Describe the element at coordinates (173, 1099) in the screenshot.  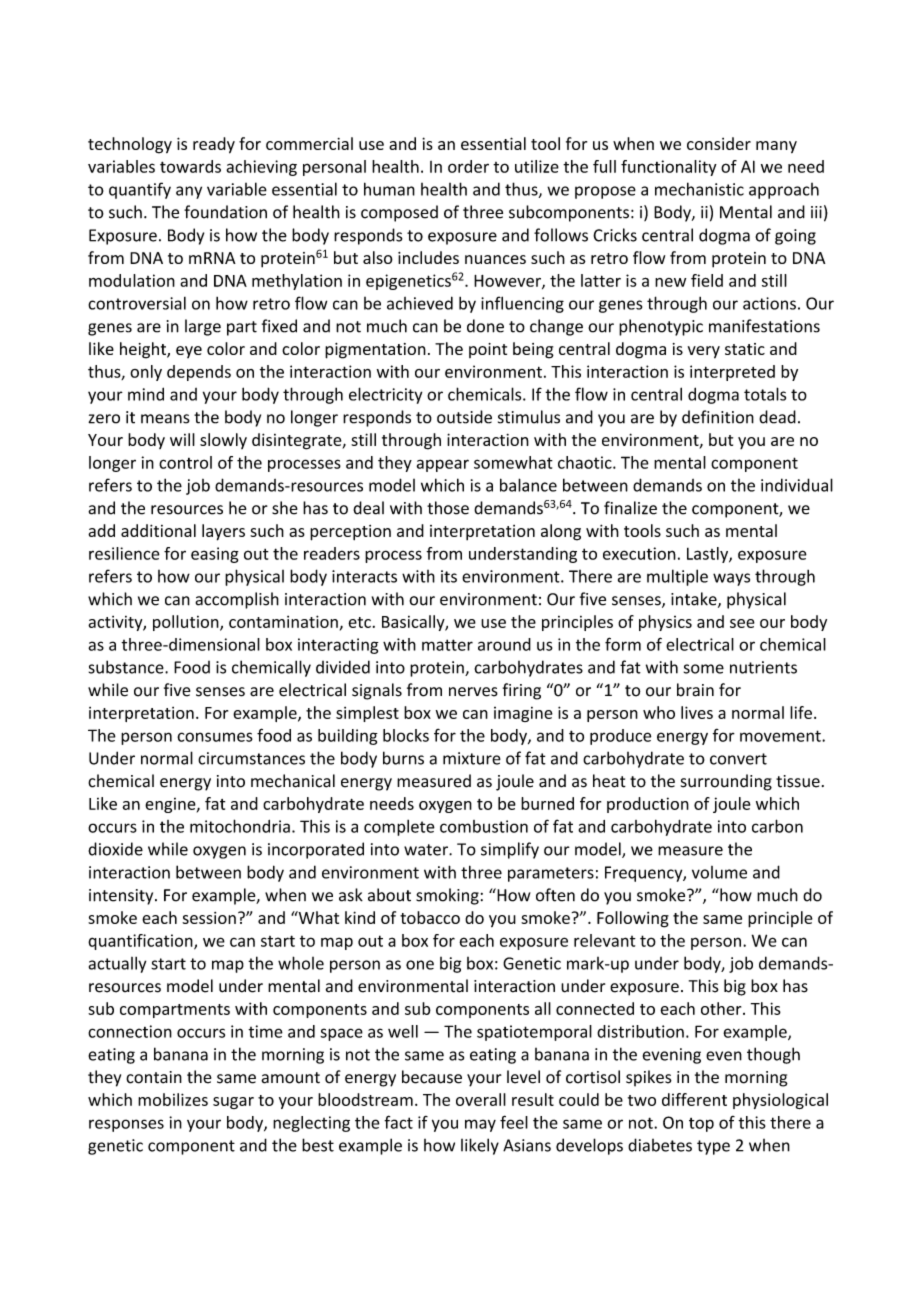
I see `mobilizes` at that location.
